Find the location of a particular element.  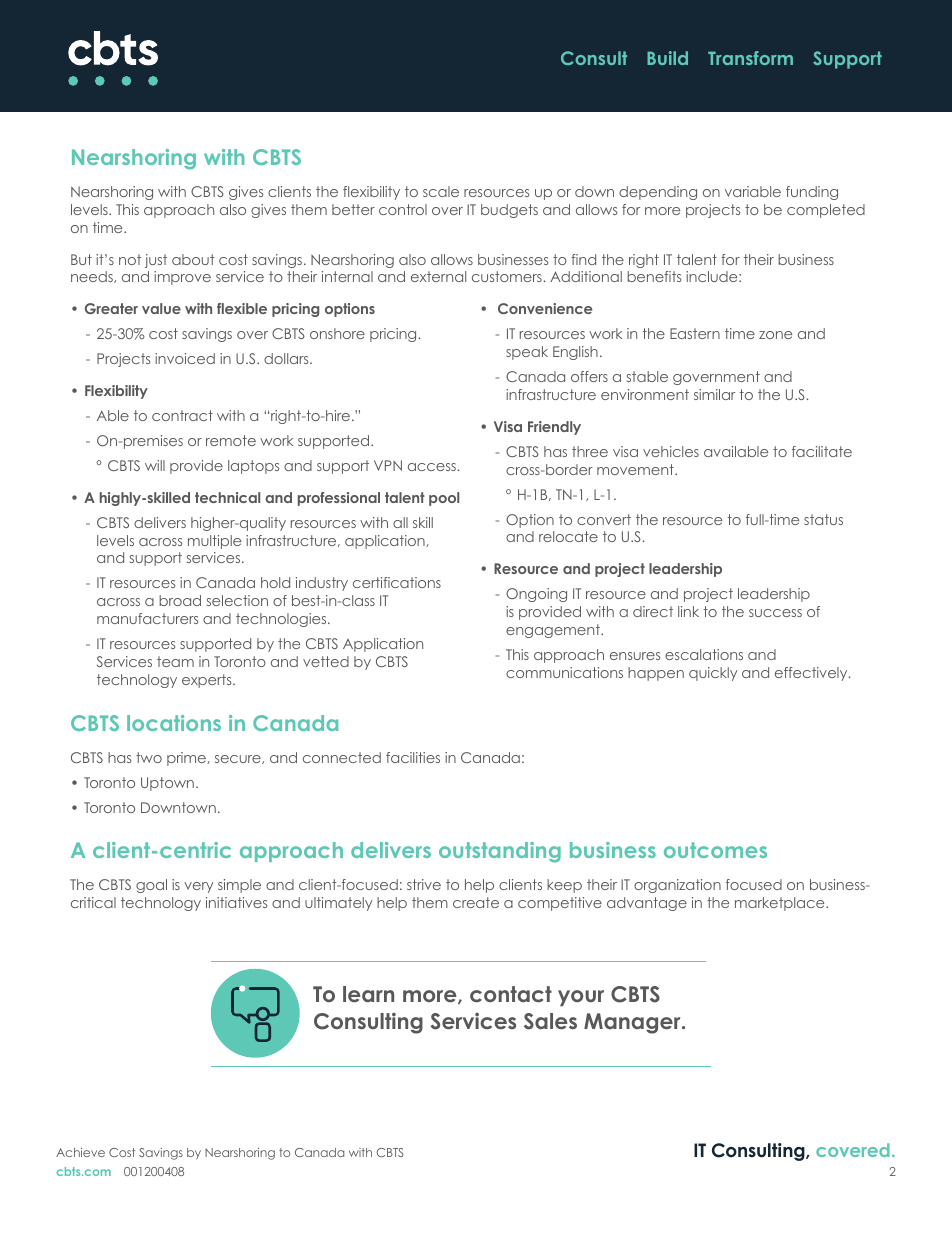

Manager is located at coordinates (633, 1023).
